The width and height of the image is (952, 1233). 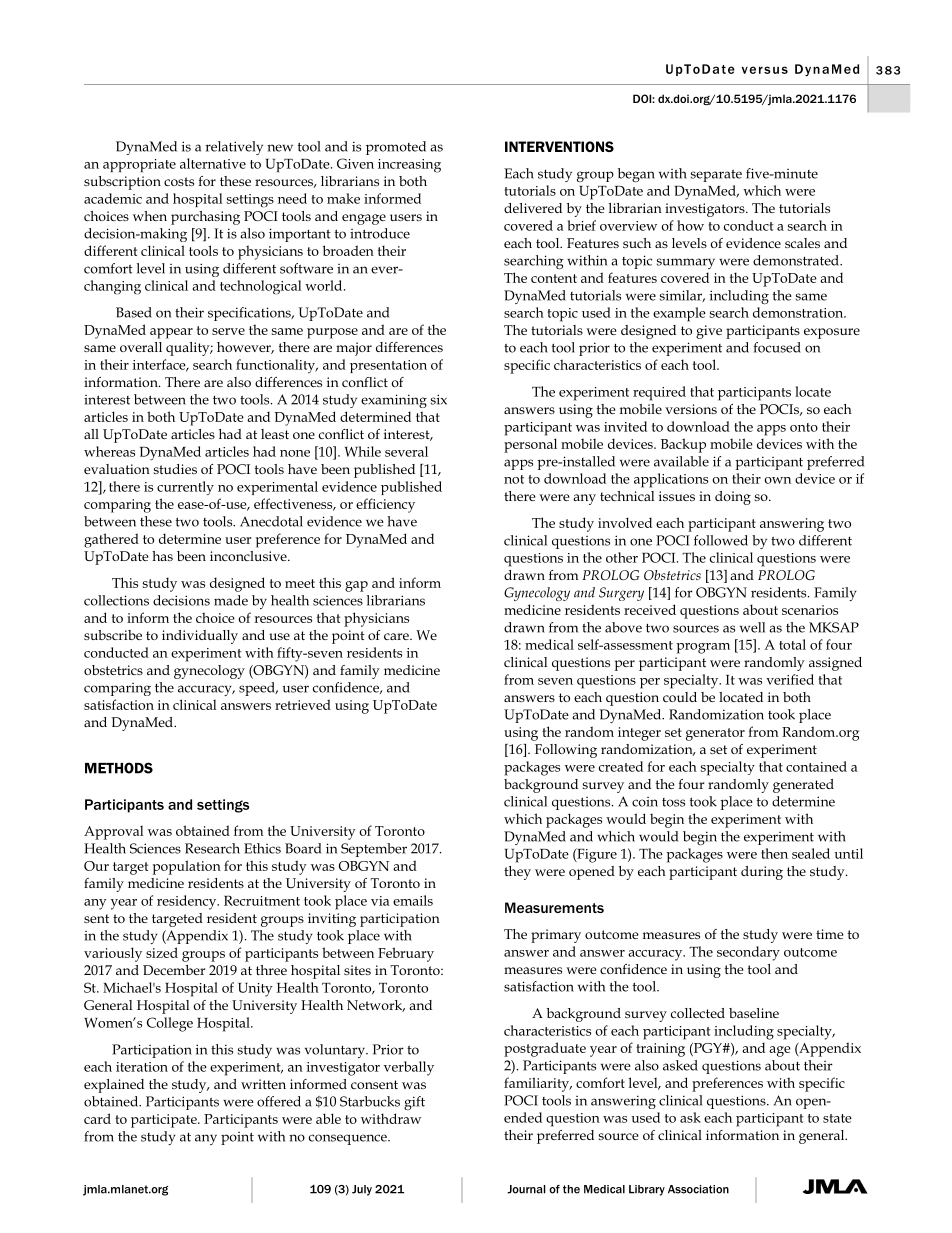 I want to click on currently, so click(x=185, y=488).
